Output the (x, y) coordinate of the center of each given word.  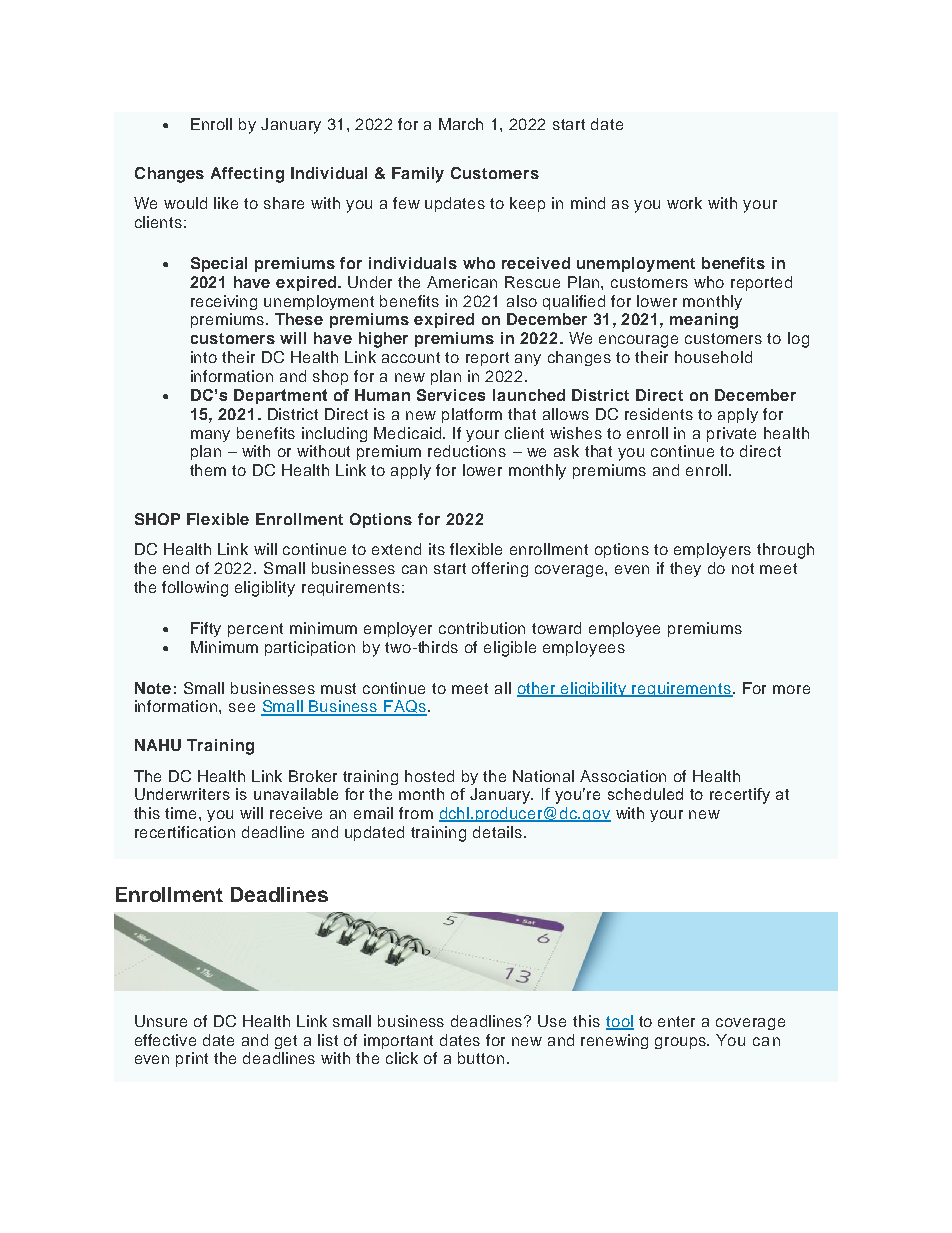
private (731, 434)
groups (682, 1043)
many (210, 436)
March (461, 124)
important (398, 1041)
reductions (467, 451)
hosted (429, 776)
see (242, 707)
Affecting (247, 175)
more (791, 689)
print (192, 1059)
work (684, 203)
